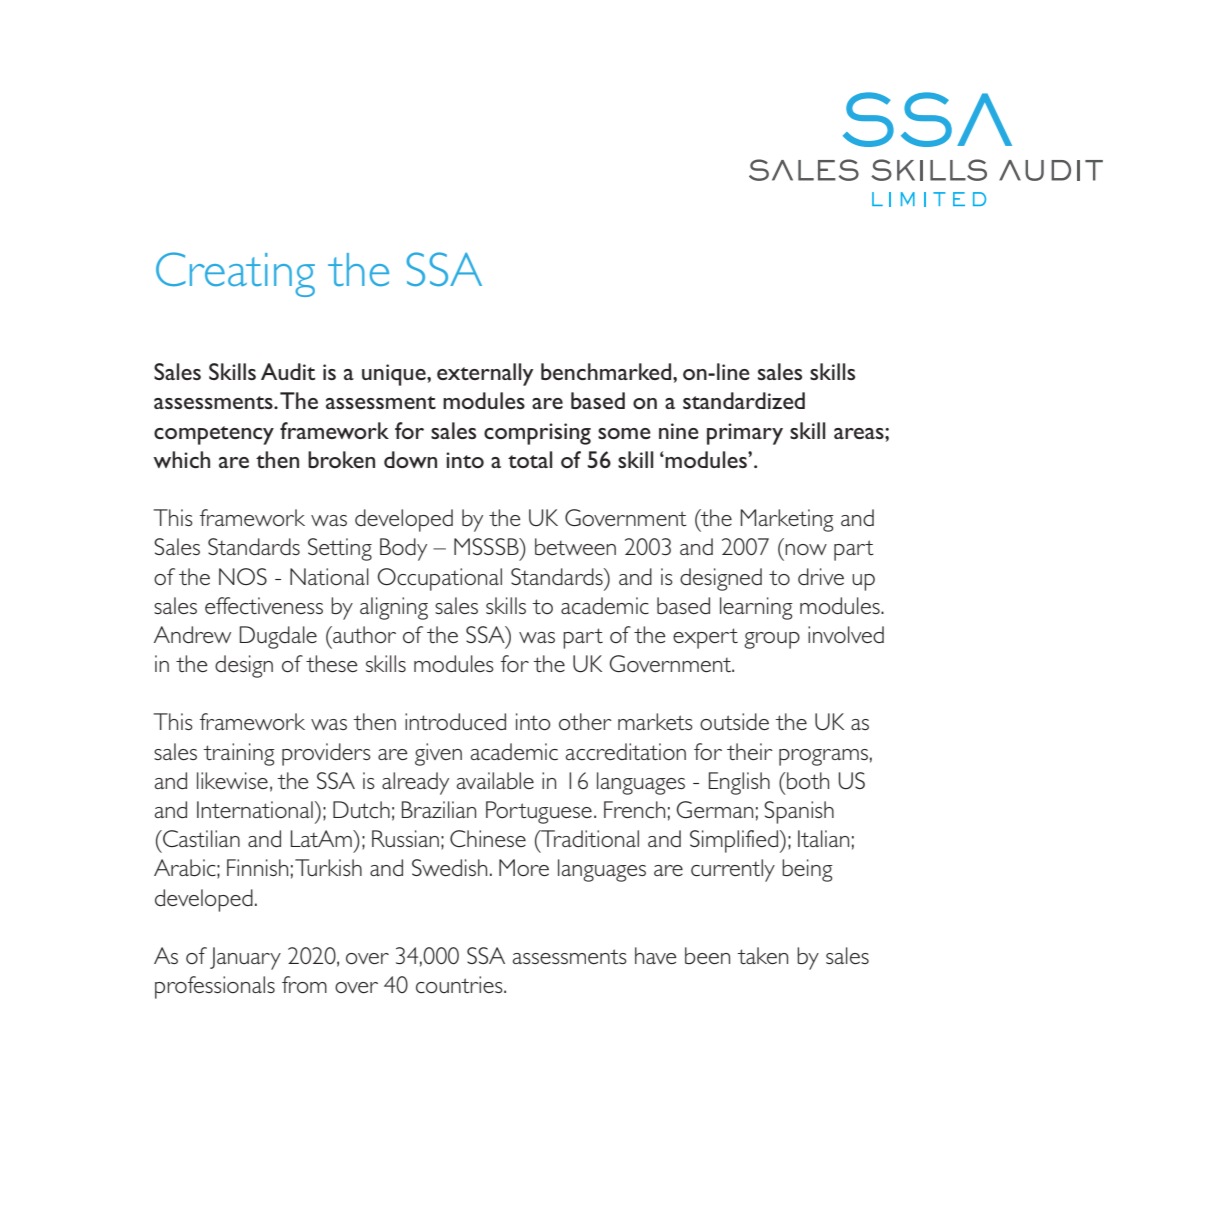  Describe the element at coordinates (485, 374) in the screenshot. I see `externally` at that location.
